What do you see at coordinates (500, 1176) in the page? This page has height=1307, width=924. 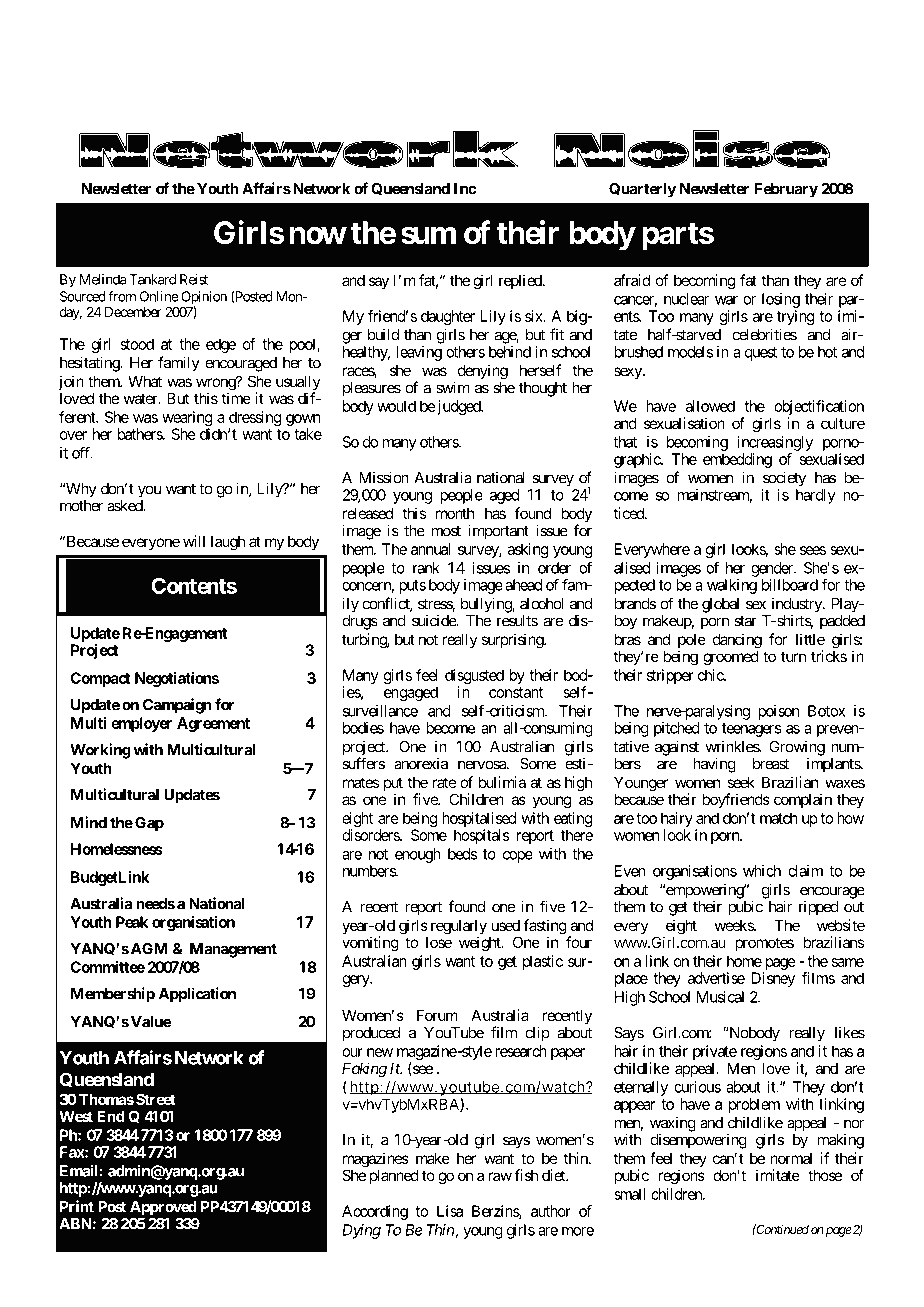 I see `raw` at bounding box center [500, 1176].
